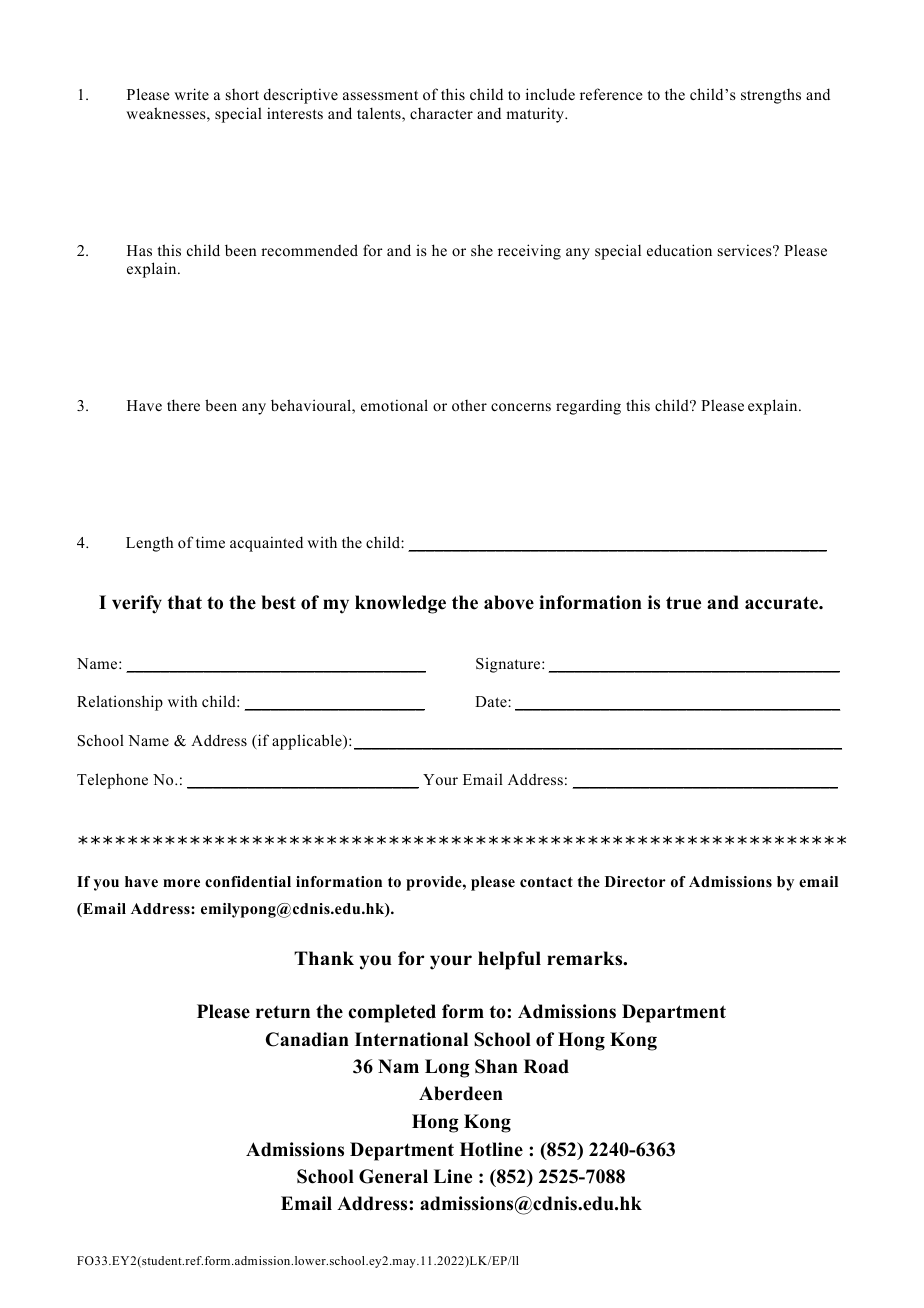 Image resolution: width=924 pixels, height=1308 pixels. Describe the element at coordinates (307, 1039) in the screenshot. I see `Canadian` at that location.
